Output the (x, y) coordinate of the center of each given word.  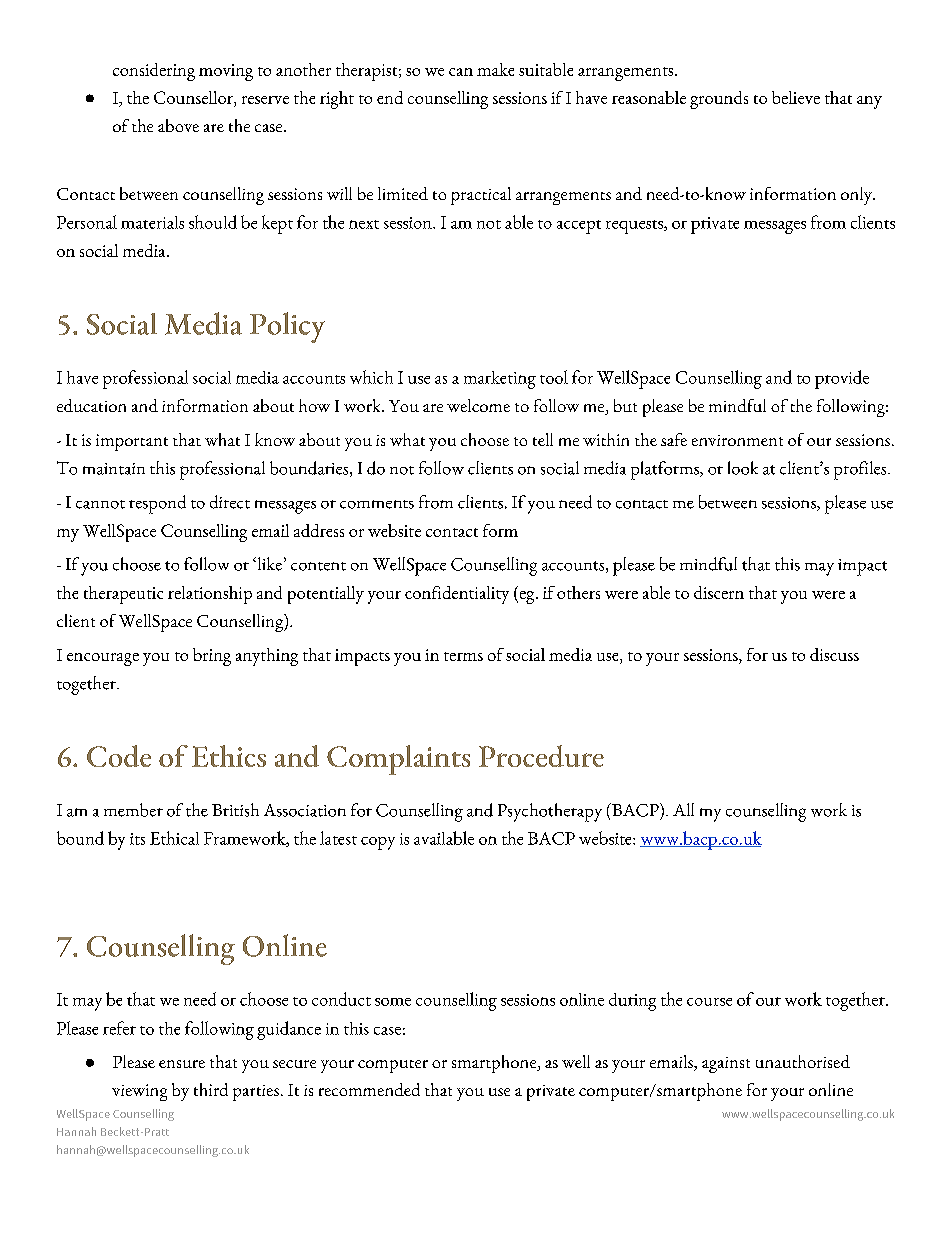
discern (719, 592)
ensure (182, 1064)
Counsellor (194, 97)
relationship (210, 595)
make (495, 69)
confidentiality (457, 595)
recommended (369, 1089)
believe (796, 97)
